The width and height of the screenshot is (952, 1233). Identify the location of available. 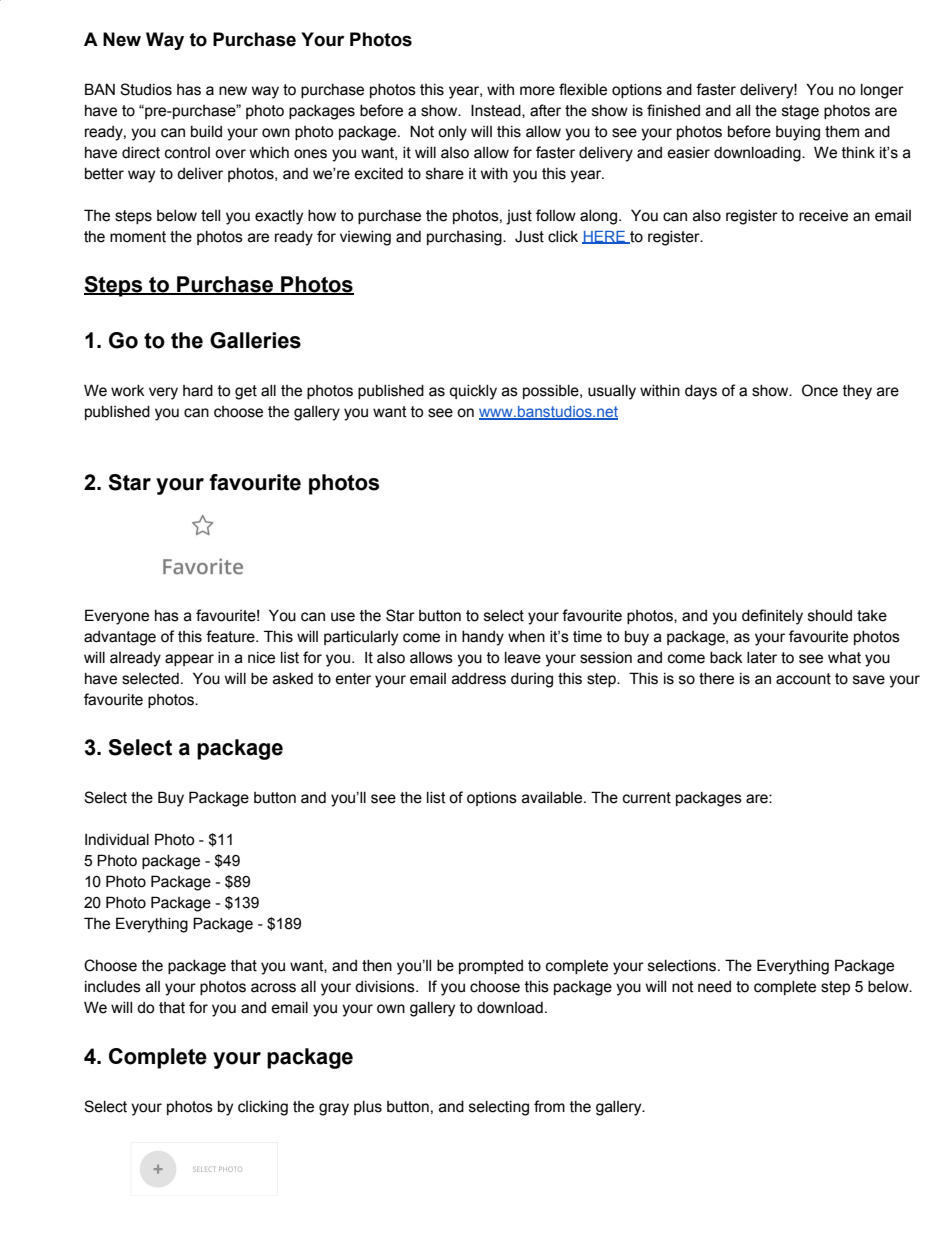
(553, 798).
